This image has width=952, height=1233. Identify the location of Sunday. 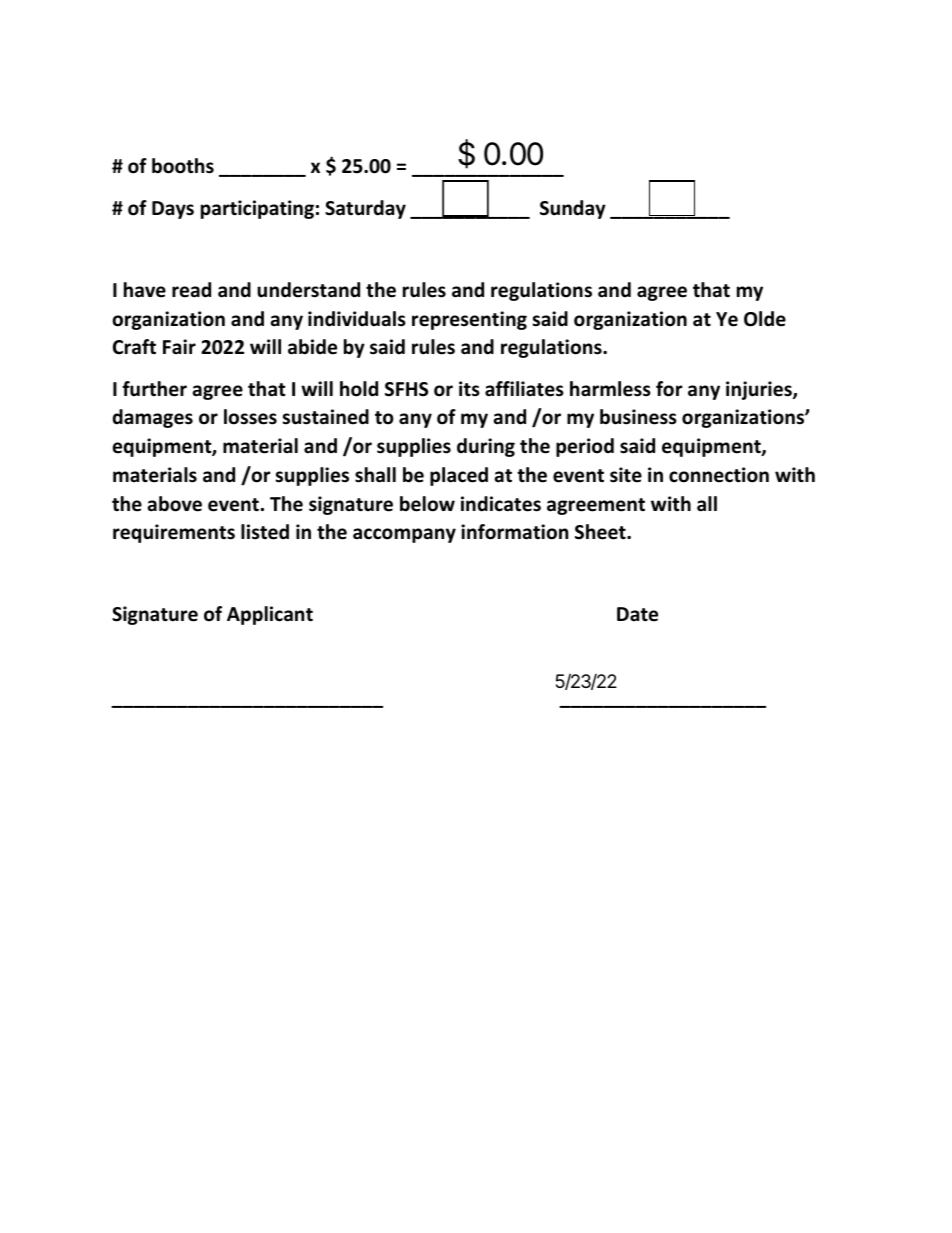
(573, 209).
